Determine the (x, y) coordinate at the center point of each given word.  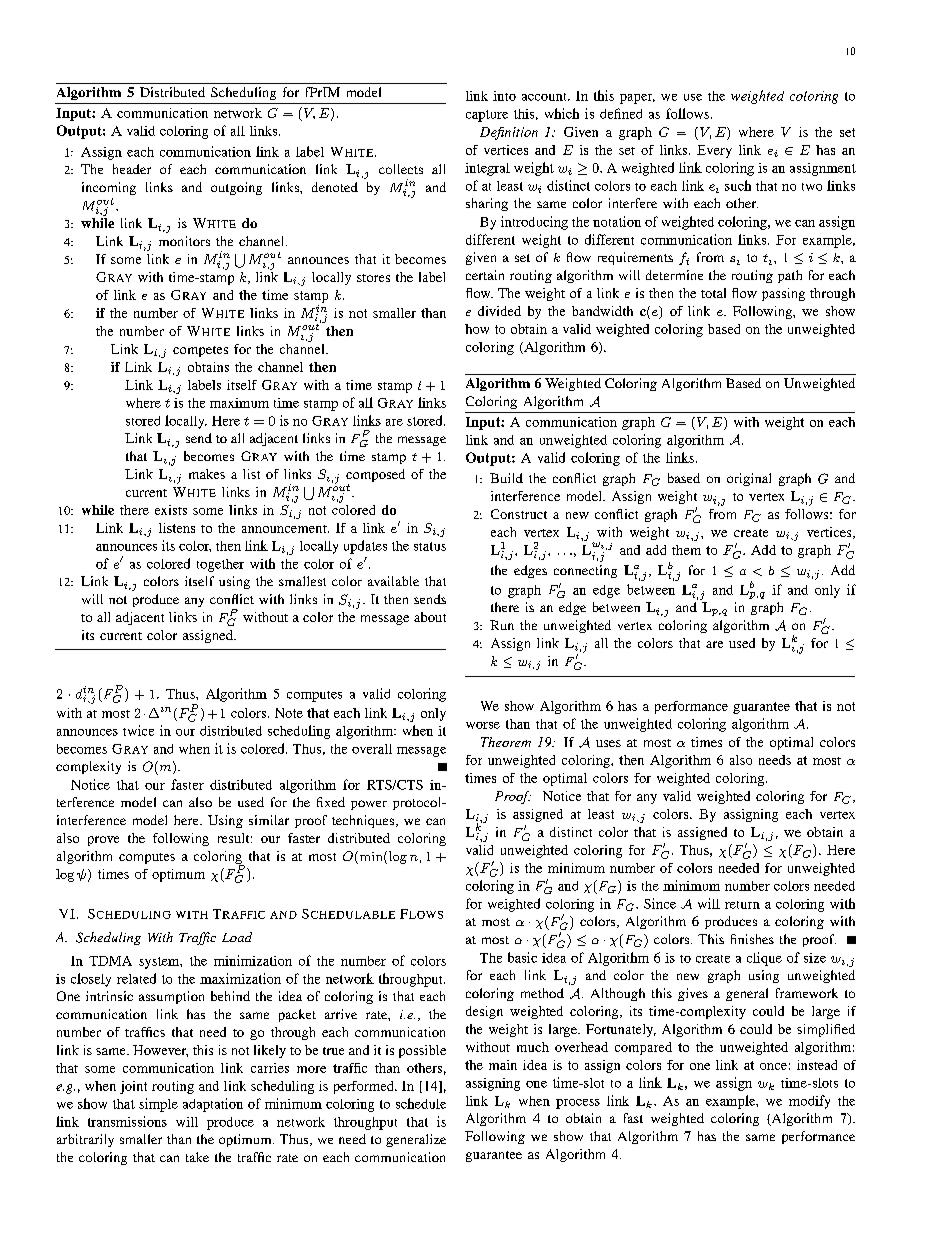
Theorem (506, 742)
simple (158, 1105)
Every (714, 151)
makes (207, 474)
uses (608, 743)
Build (506, 478)
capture (487, 116)
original (749, 479)
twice (138, 730)
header (132, 169)
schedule (421, 1103)
